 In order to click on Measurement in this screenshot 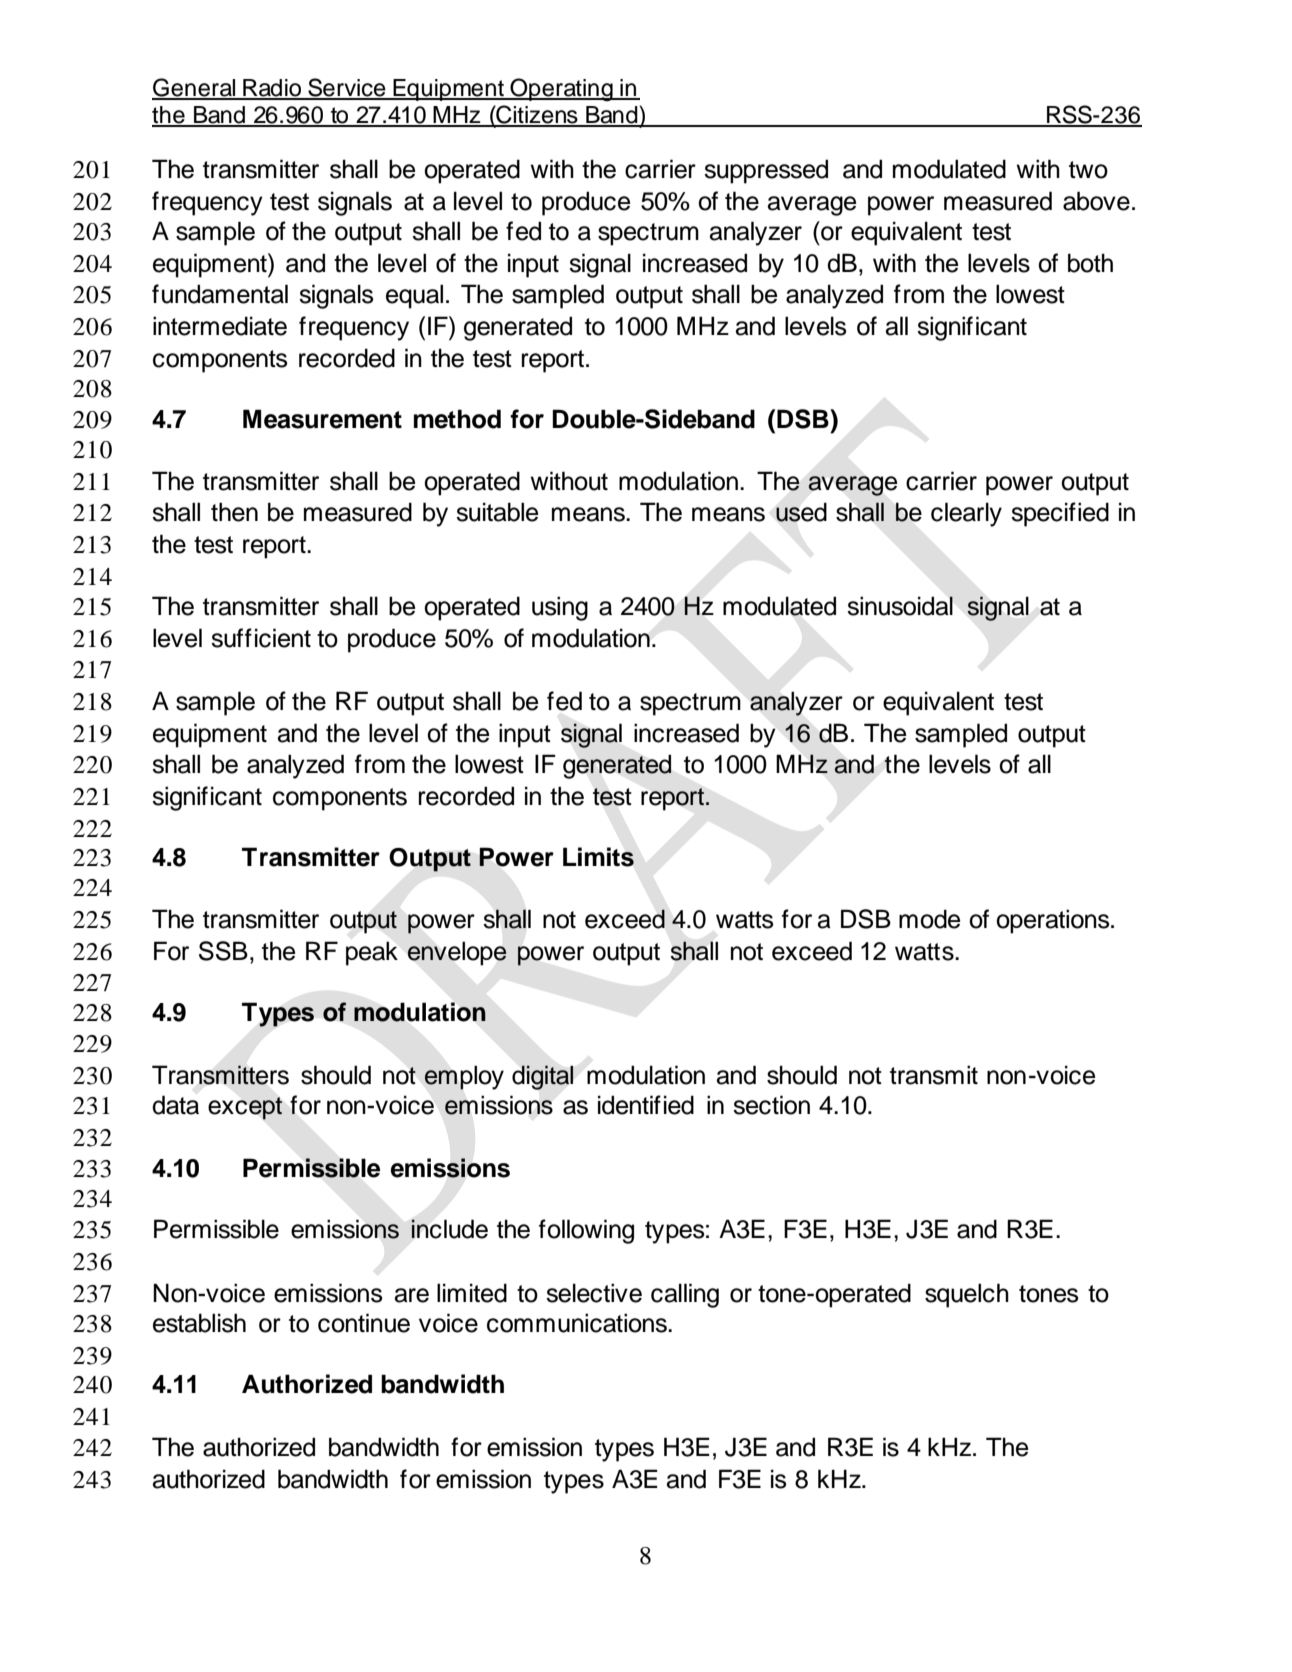, I will do `click(322, 419)`.
